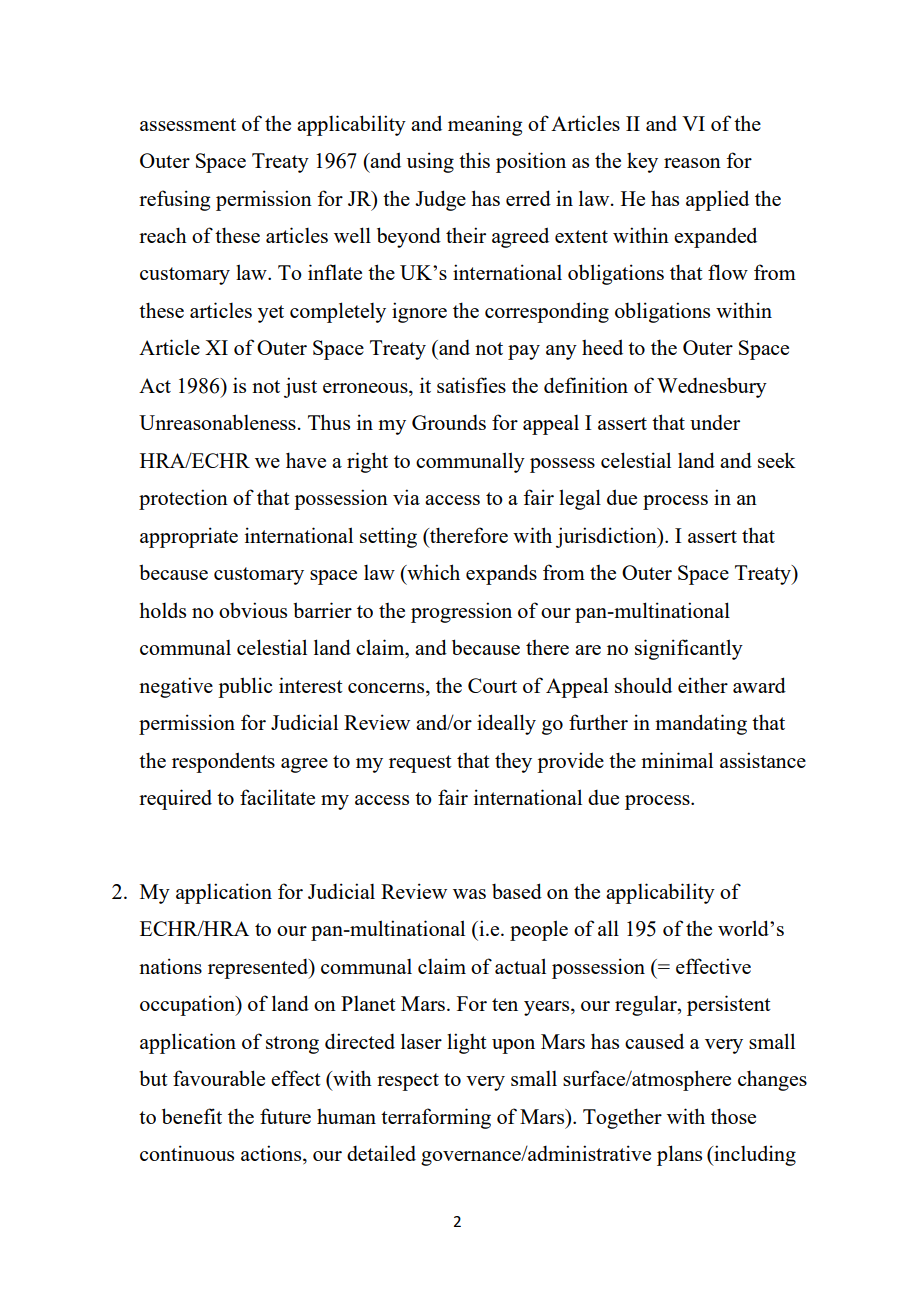 The image size is (924, 1307). I want to click on terraforming, so click(436, 1118).
